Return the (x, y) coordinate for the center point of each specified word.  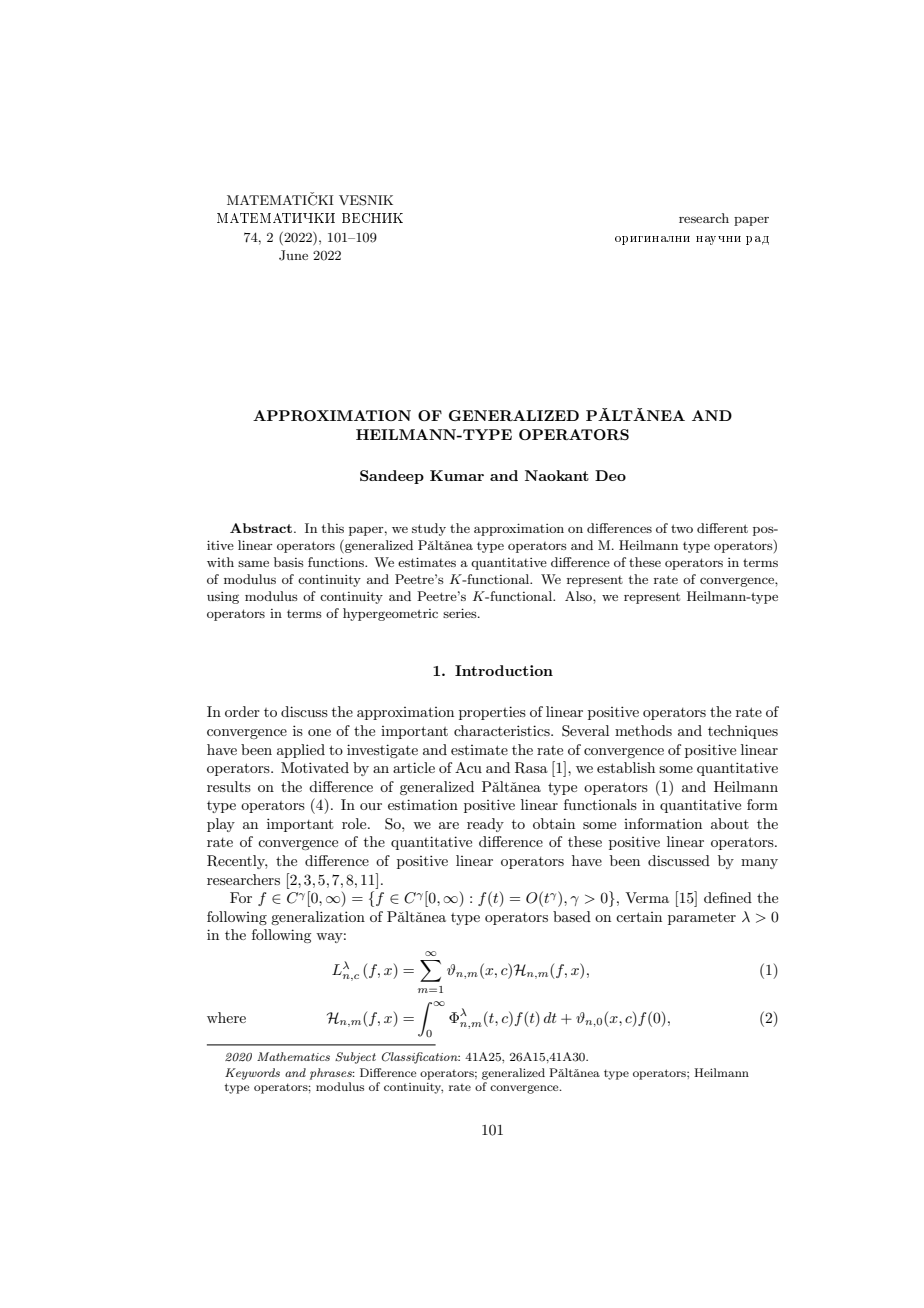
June (293, 255)
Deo (610, 475)
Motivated (315, 767)
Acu (468, 767)
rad (757, 240)
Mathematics (293, 1056)
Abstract (261, 528)
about (730, 823)
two (682, 528)
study (429, 529)
